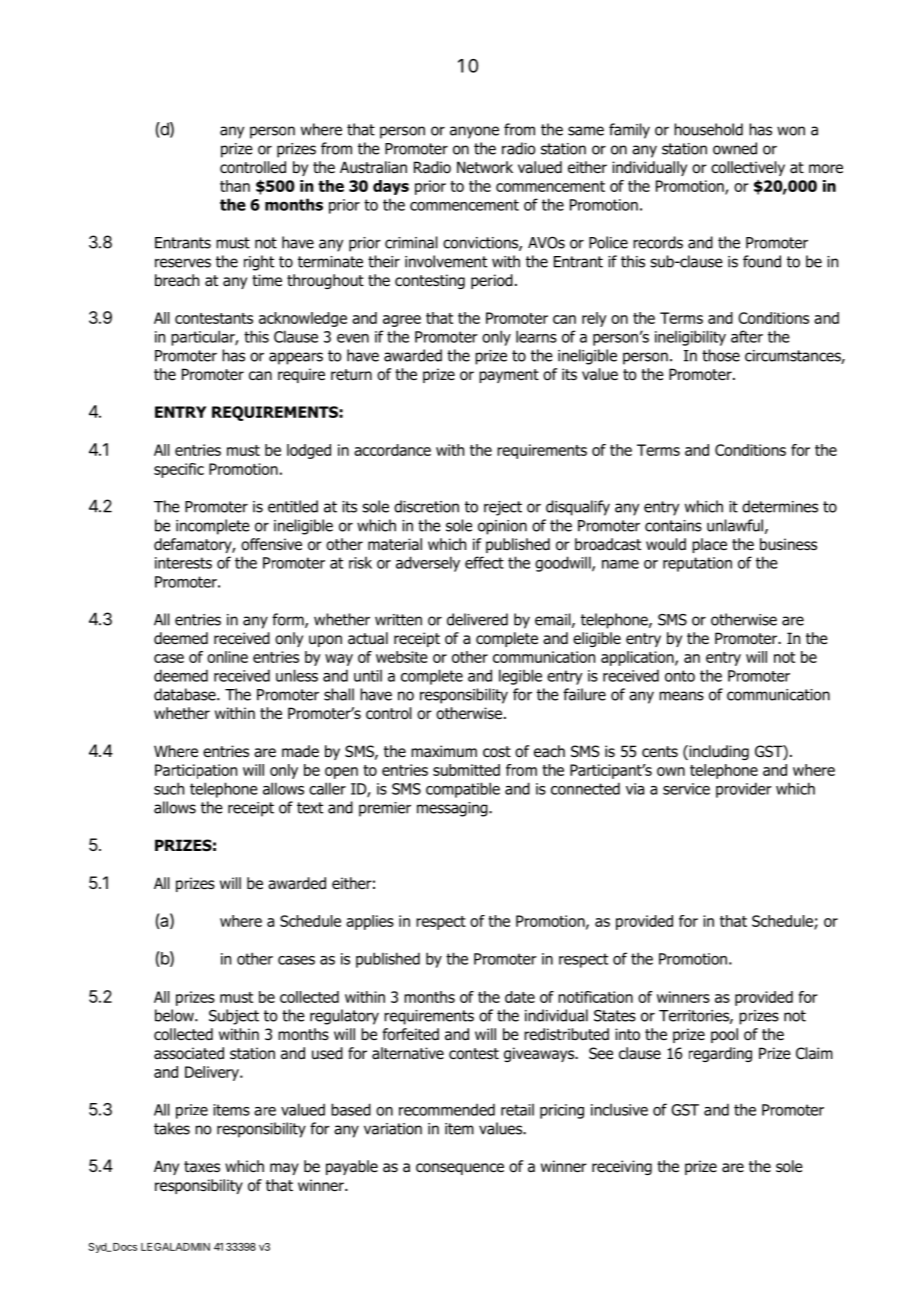  What do you see at coordinates (709, 545) in the document?
I see `place` at bounding box center [709, 545].
